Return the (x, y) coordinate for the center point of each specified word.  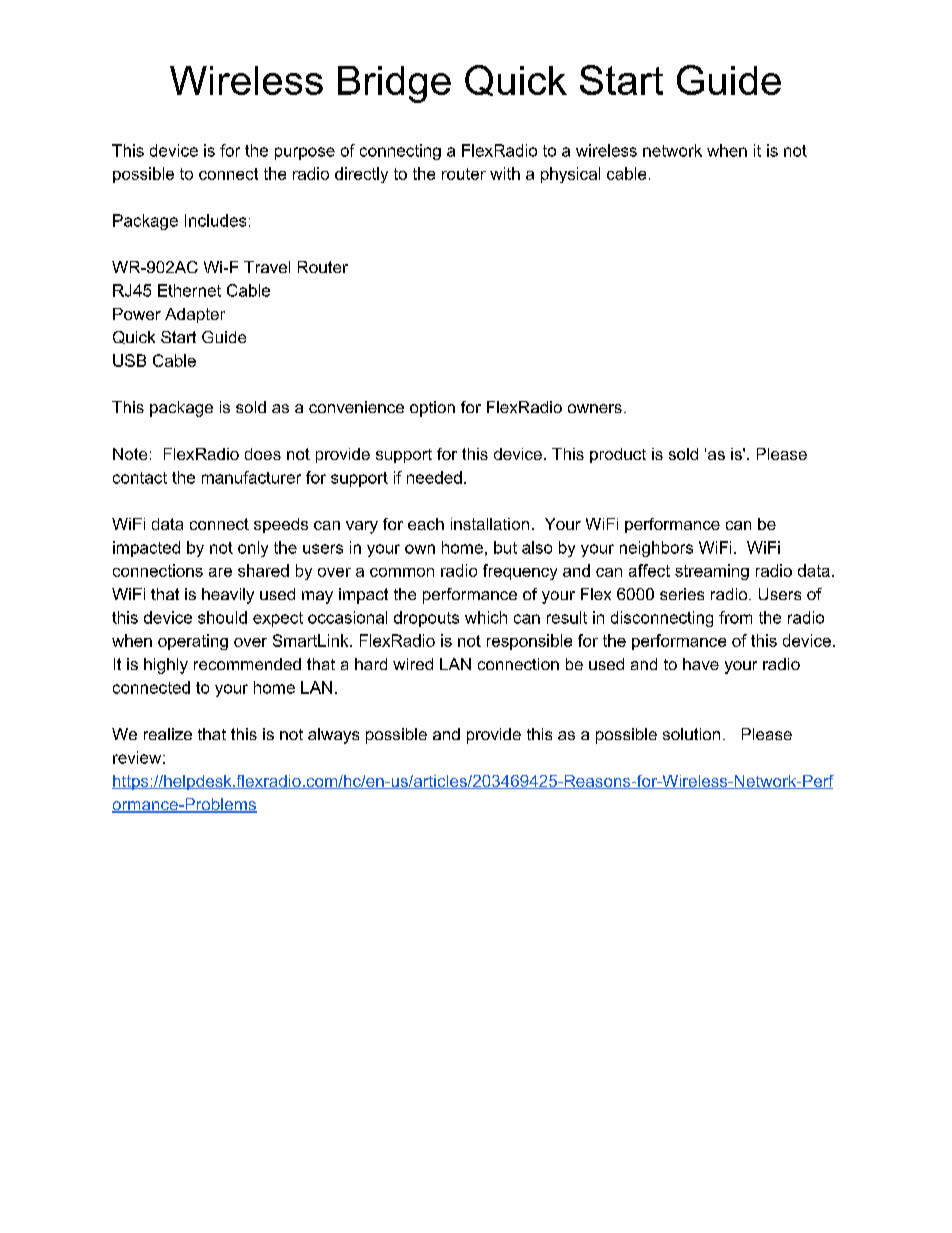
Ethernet (189, 290)
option (432, 409)
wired (413, 664)
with (505, 173)
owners (595, 408)
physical (570, 175)
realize (168, 734)
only (253, 549)
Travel (267, 267)
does (263, 454)
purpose (305, 153)
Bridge (394, 84)
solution (691, 734)
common (402, 572)
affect (649, 570)
